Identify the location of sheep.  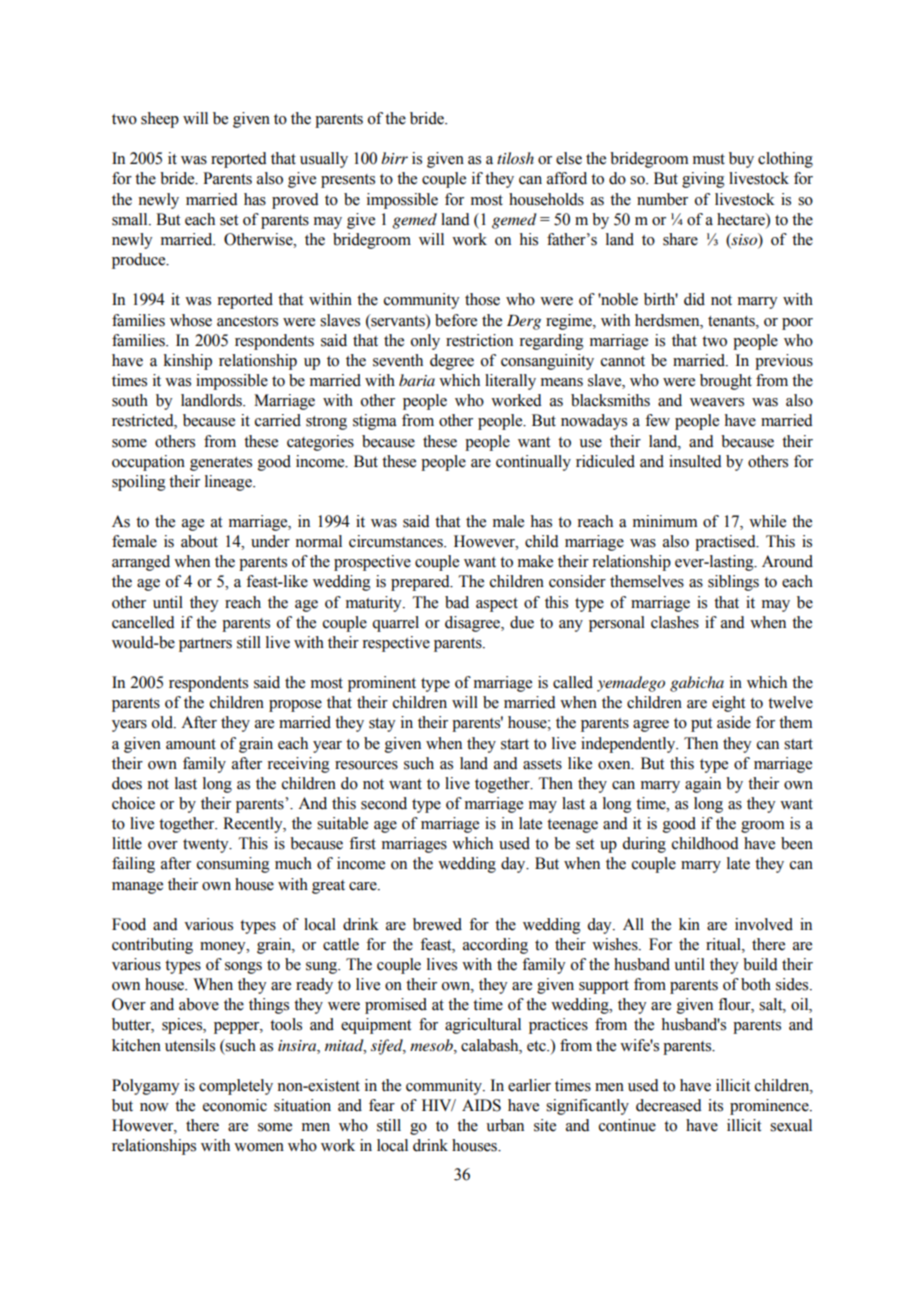
(160, 120).
